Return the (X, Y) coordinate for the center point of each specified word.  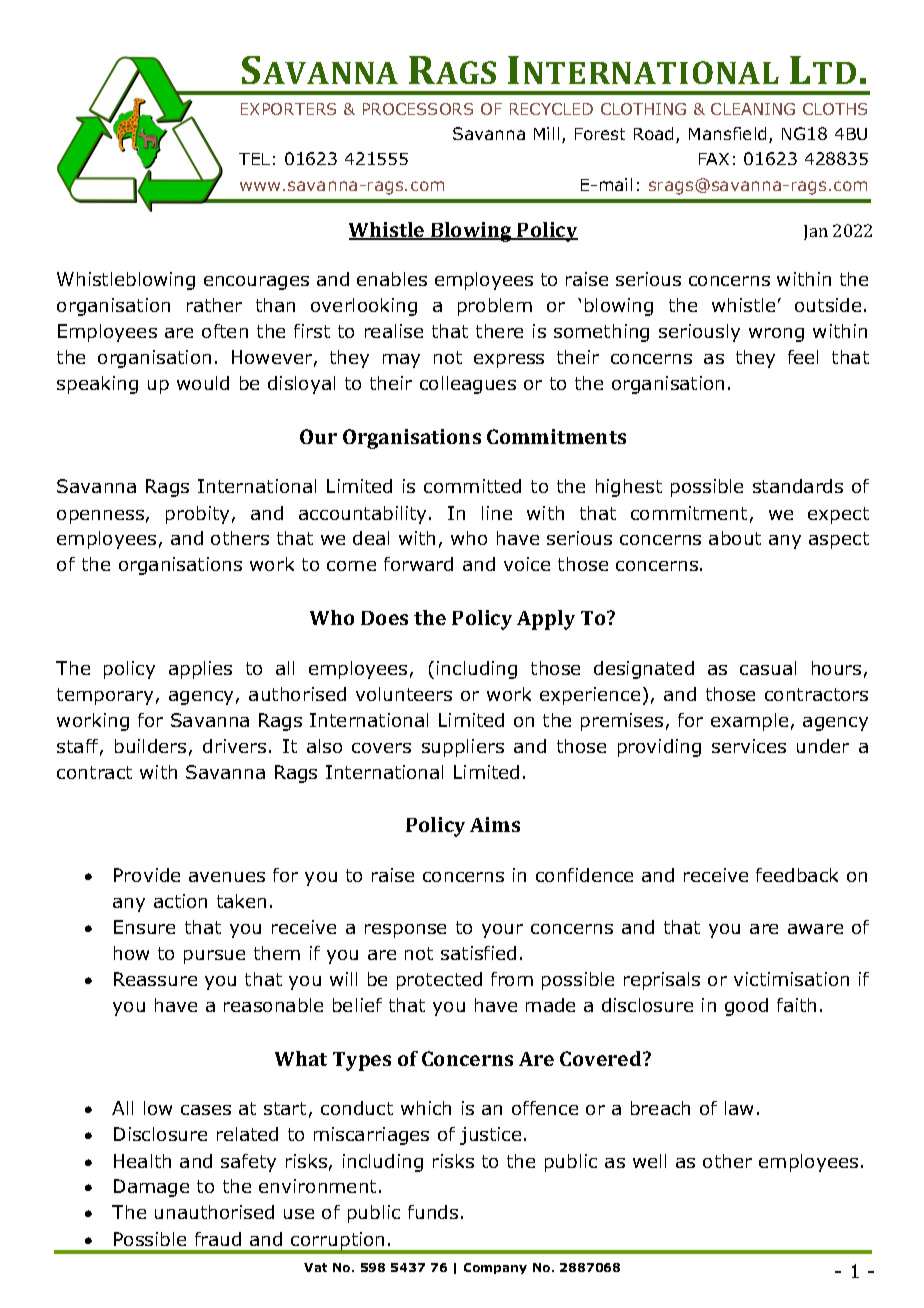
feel (803, 357)
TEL (254, 159)
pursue (214, 957)
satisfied (478, 953)
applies (200, 670)
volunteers (404, 694)
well (649, 1161)
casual (768, 668)
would (203, 383)
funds (433, 1212)
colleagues (468, 385)
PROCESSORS (418, 109)
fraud (218, 1239)
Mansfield (727, 133)
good (746, 1007)
